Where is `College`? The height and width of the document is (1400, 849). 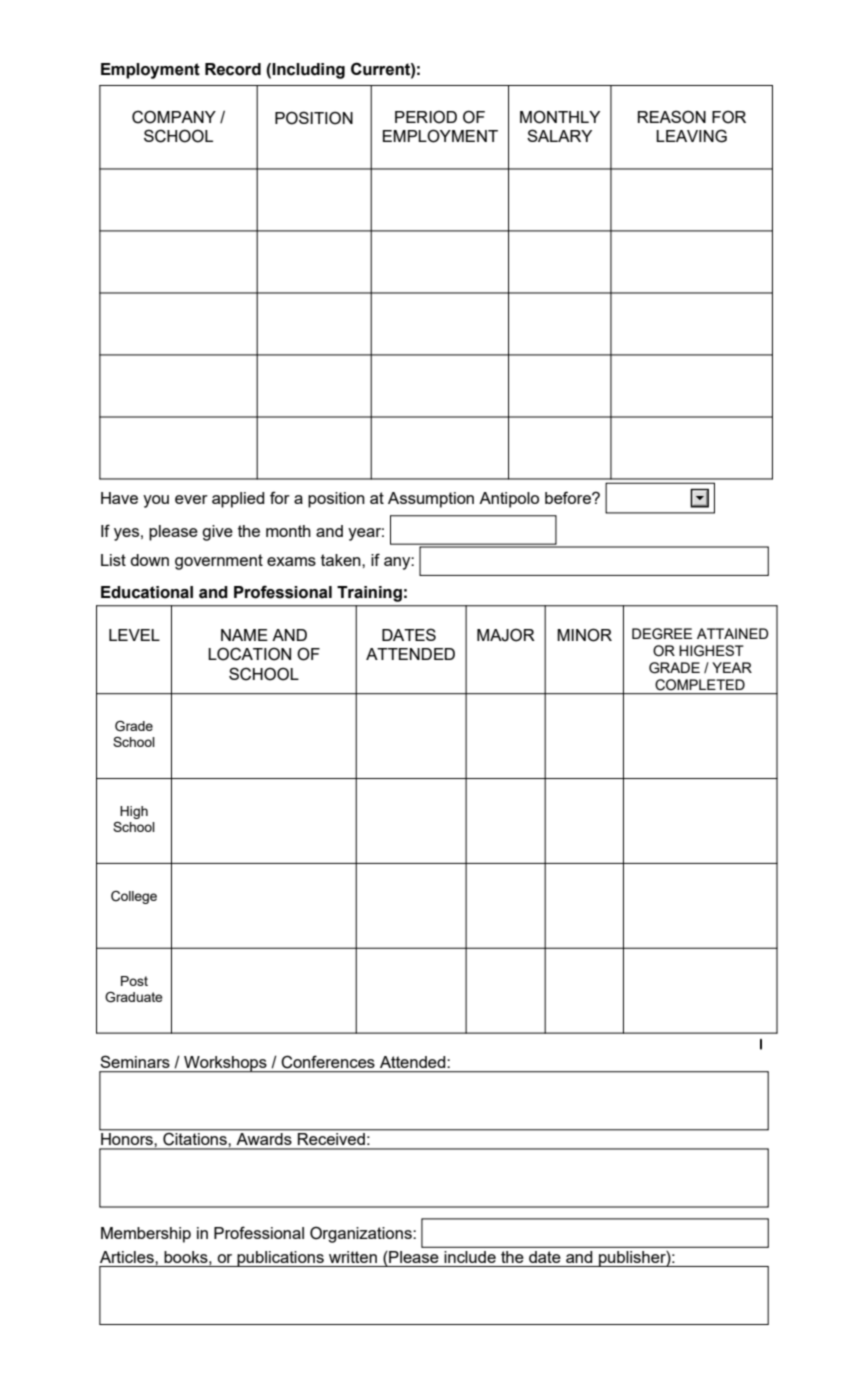 College is located at coordinates (134, 897).
